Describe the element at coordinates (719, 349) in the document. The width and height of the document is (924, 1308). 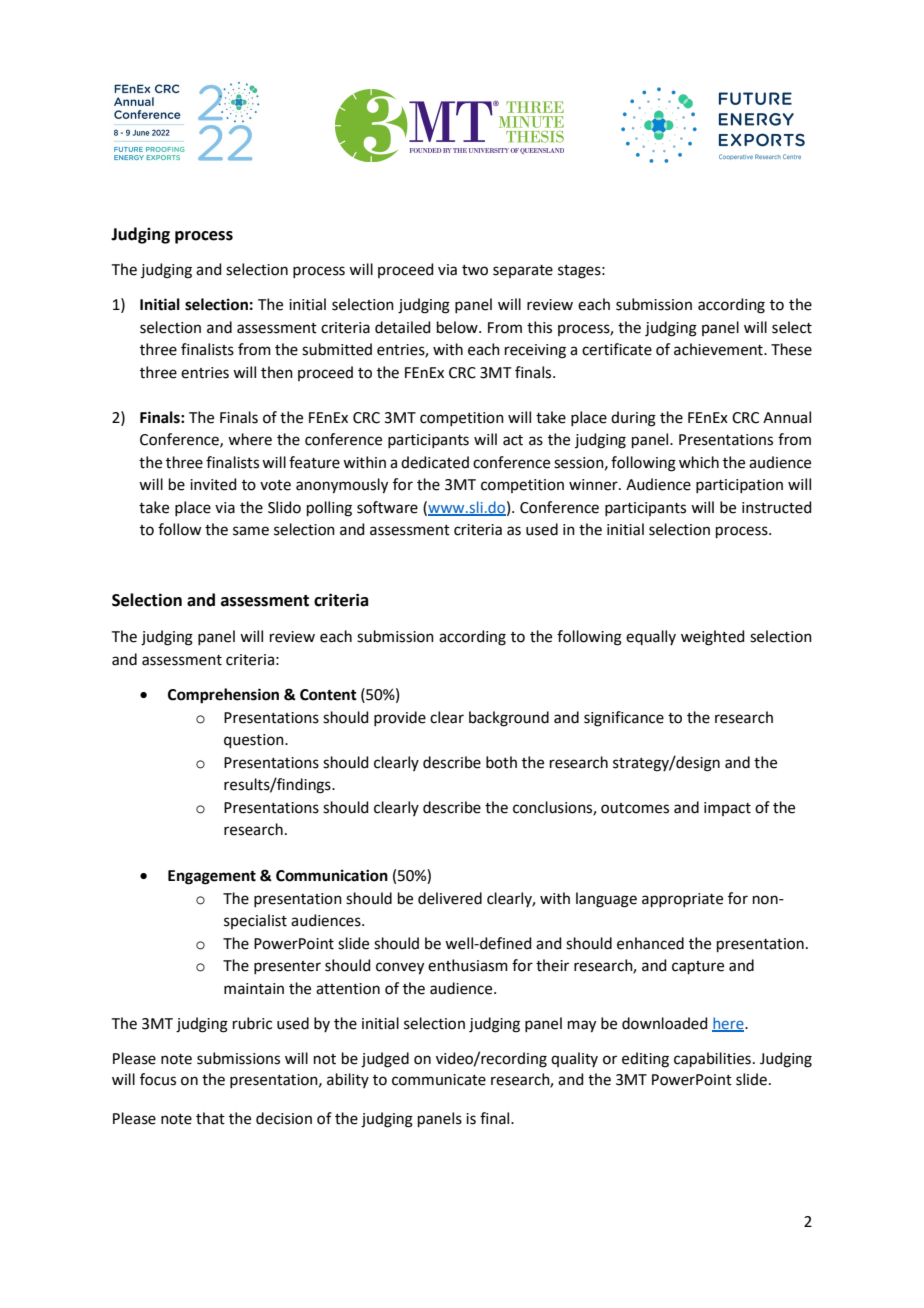
I see `achievement` at that location.
